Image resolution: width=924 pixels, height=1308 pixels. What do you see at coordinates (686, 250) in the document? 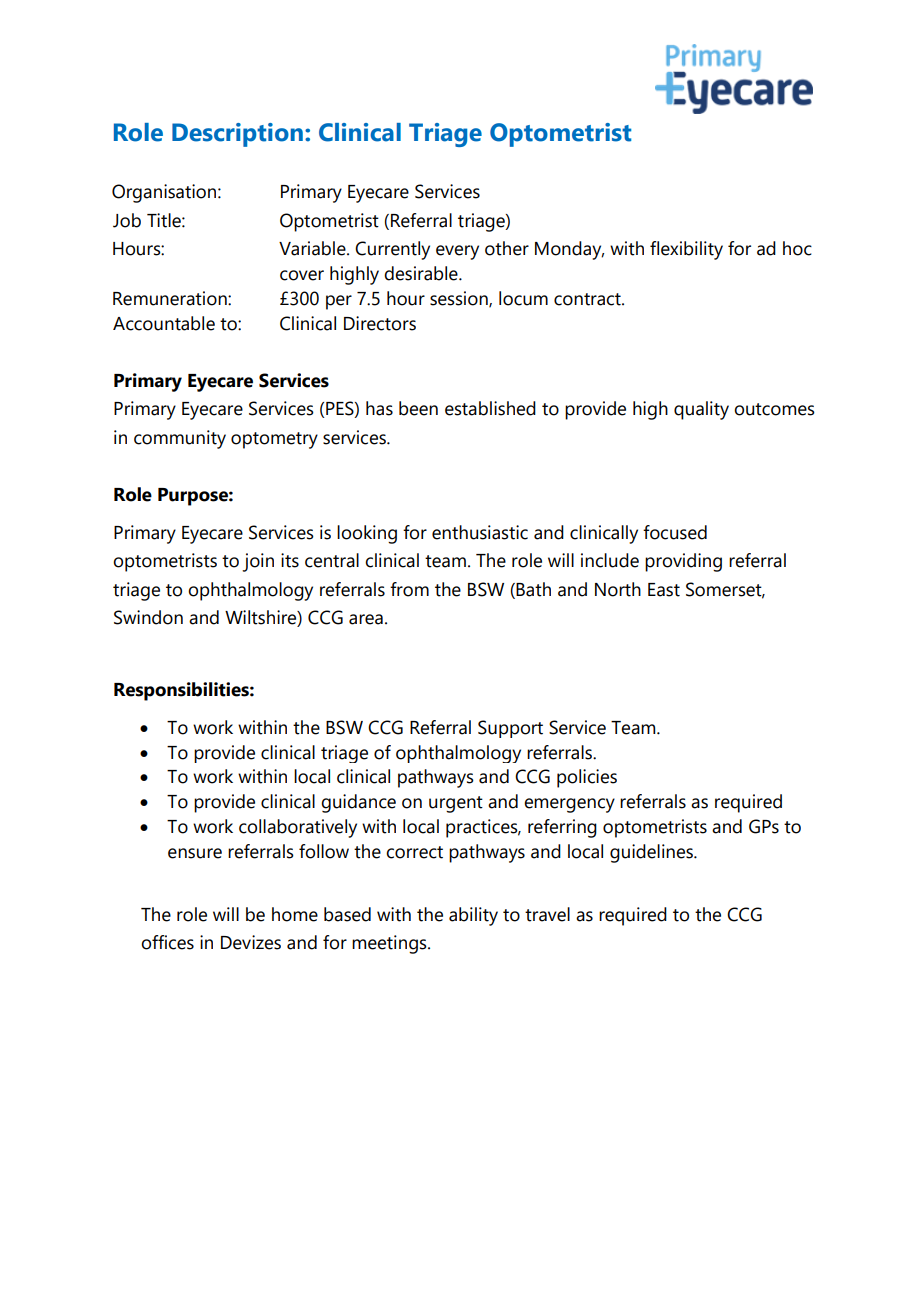
I see `flexibility` at bounding box center [686, 250].
